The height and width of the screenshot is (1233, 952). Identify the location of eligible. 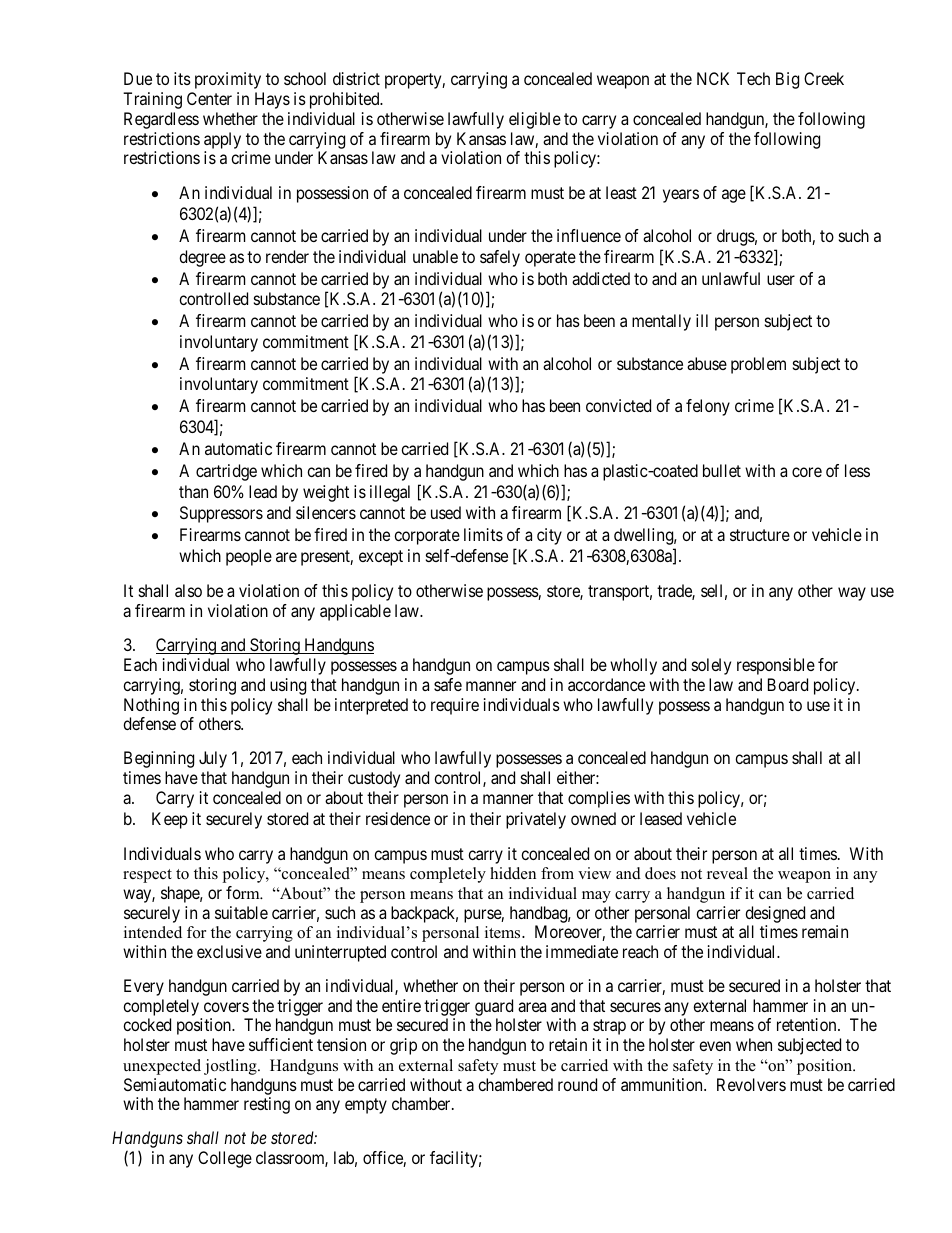
(535, 120).
